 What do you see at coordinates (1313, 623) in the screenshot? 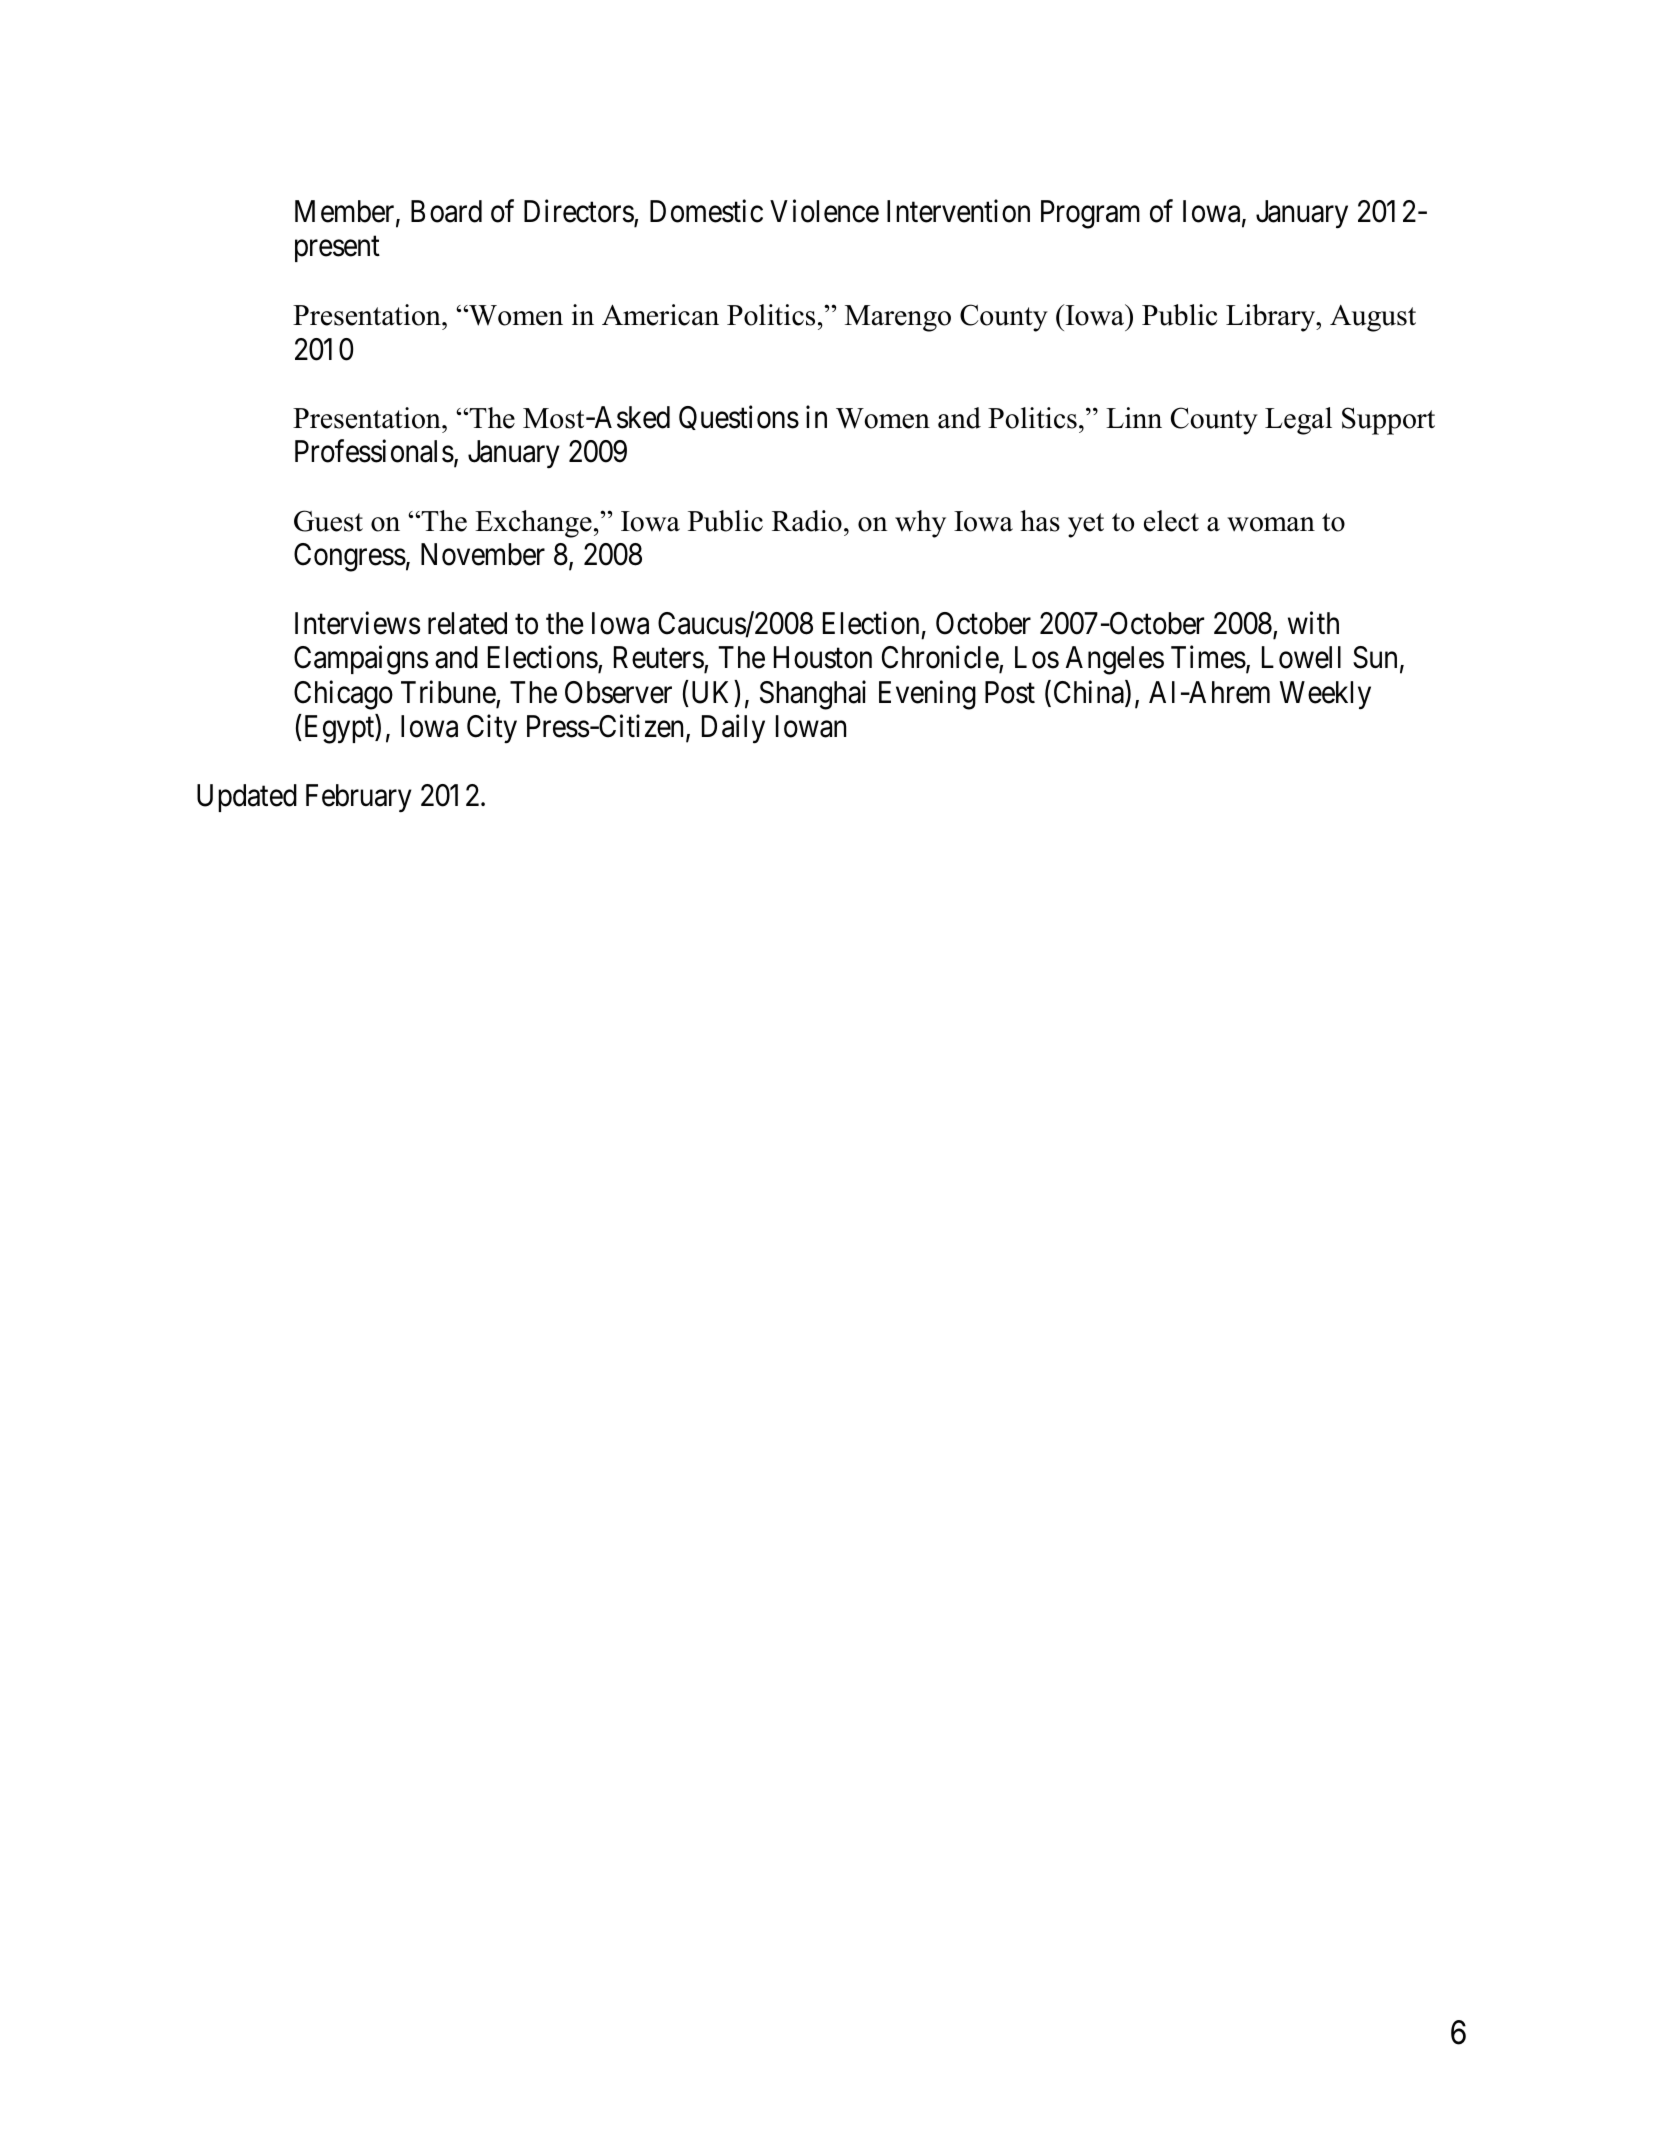
I see `with` at bounding box center [1313, 623].
